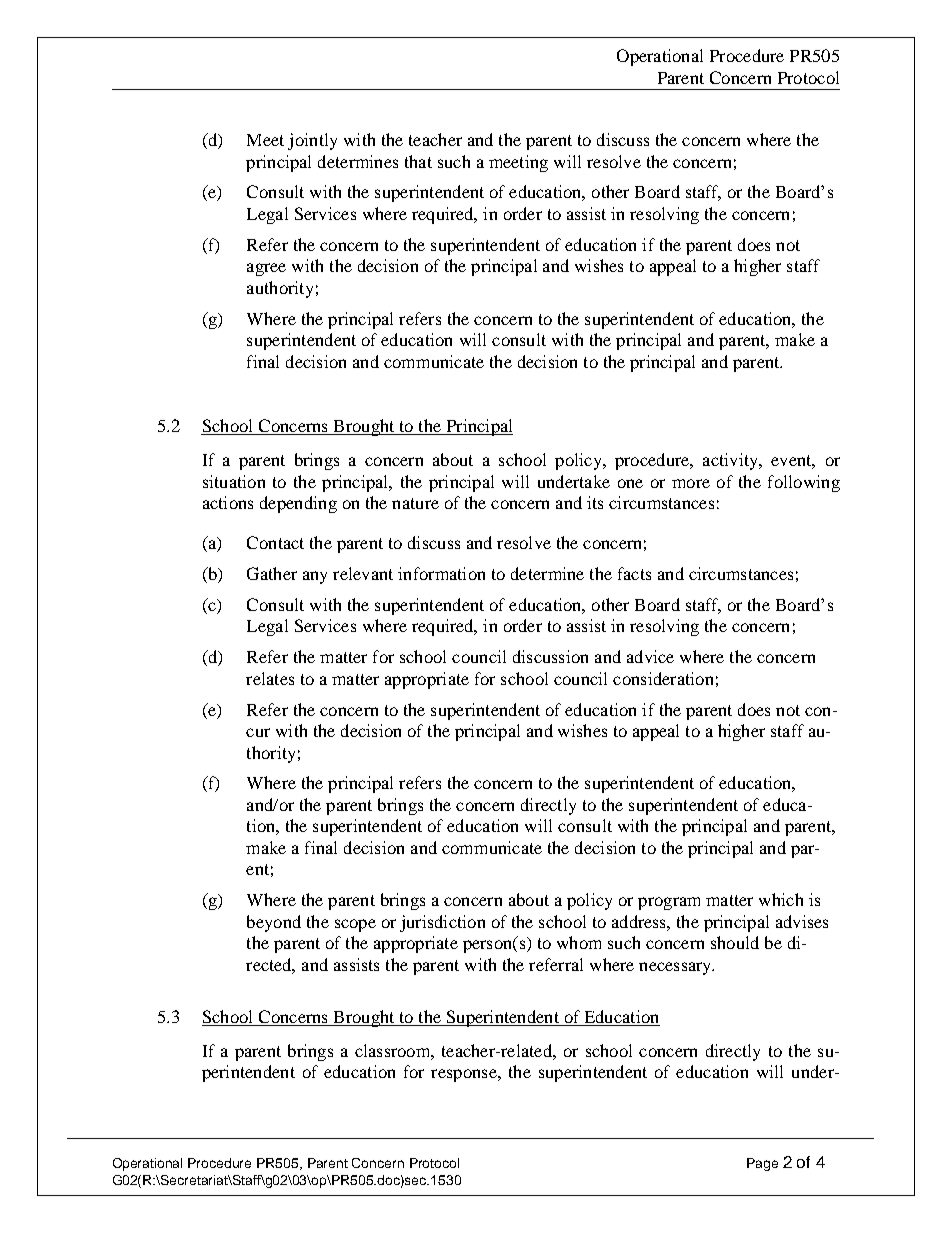  What do you see at coordinates (650, 656) in the image?
I see `advice` at bounding box center [650, 656].
